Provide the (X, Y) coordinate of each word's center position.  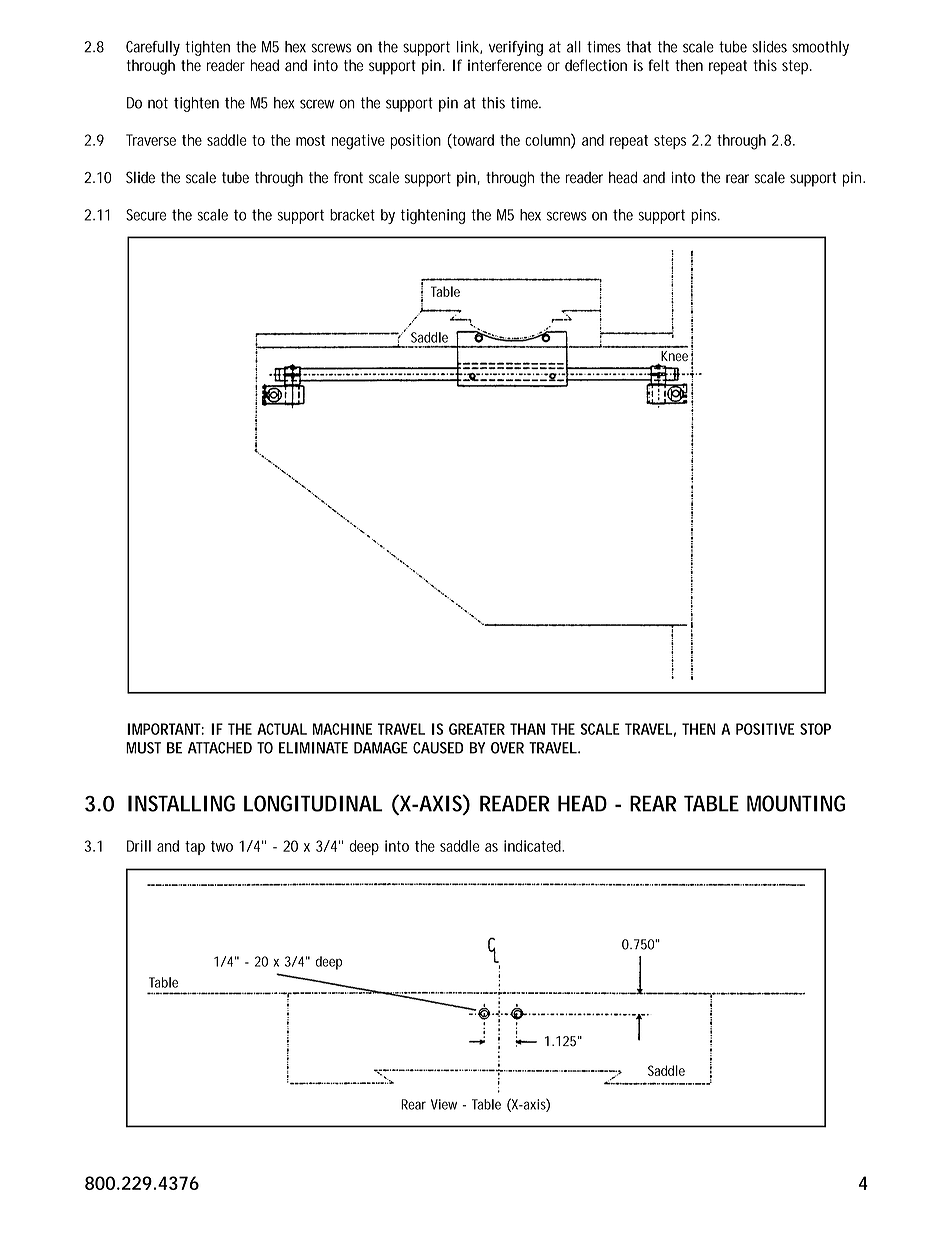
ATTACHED (220, 748)
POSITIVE (765, 729)
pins (705, 216)
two (222, 846)
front (348, 177)
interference (505, 65)
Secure (146, 215)
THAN (527, 729)
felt (658, 65)
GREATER (477, 729)
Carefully (153, 48)
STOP (815, 729)
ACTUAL (282, 729)
